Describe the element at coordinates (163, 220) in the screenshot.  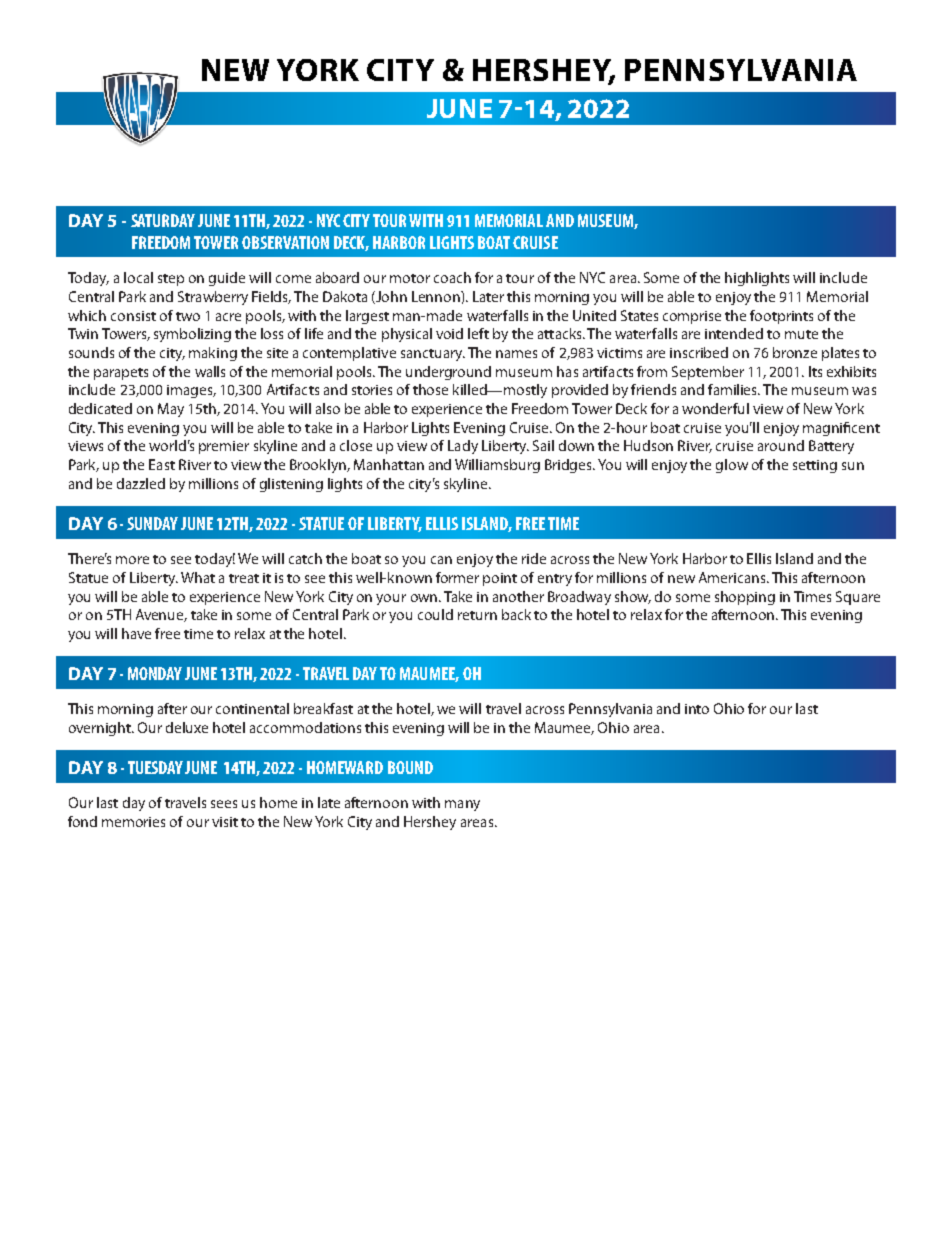
I see `SATURDAY` at that location.
